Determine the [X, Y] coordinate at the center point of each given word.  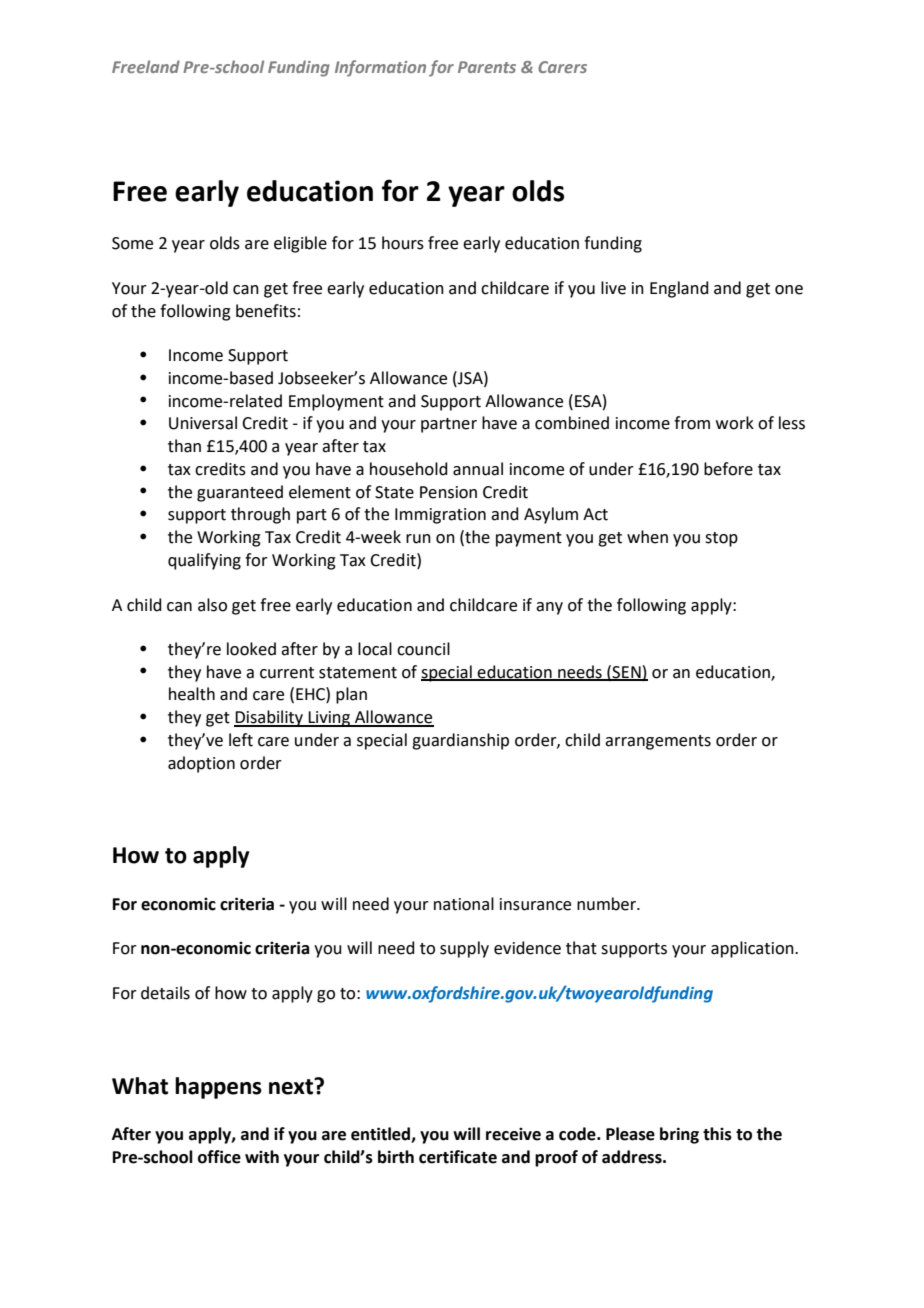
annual [478, 469]
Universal [203, 423]
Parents [487, 67]
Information [380, 68]
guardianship [460, 741]
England [679, 289]
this [717, 1134]
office [219, 1157]
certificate [458, 1157]
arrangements [658, 742]
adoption [201, 764]
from [692, 423]
